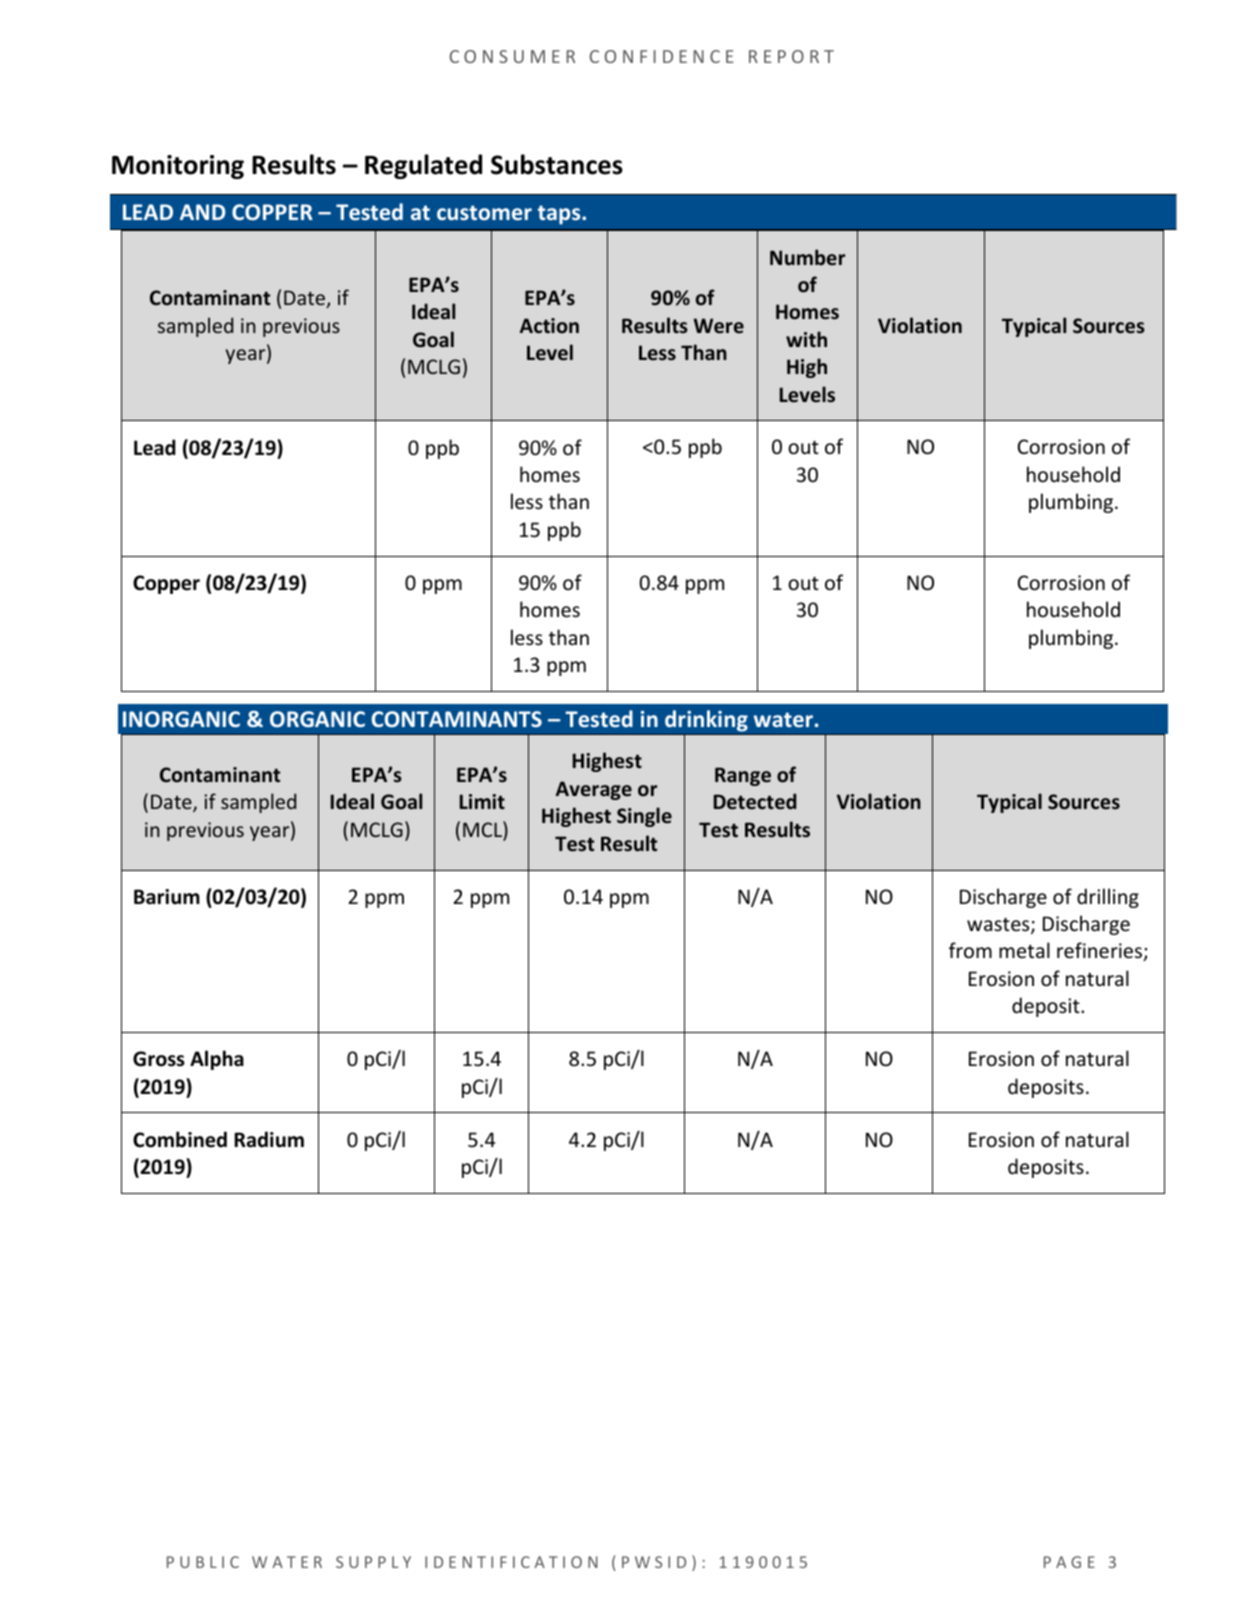 This page has height=1618, width=1250. Describe the element at coordinates (999, 926) in the page. I see `wastes` at that location.
